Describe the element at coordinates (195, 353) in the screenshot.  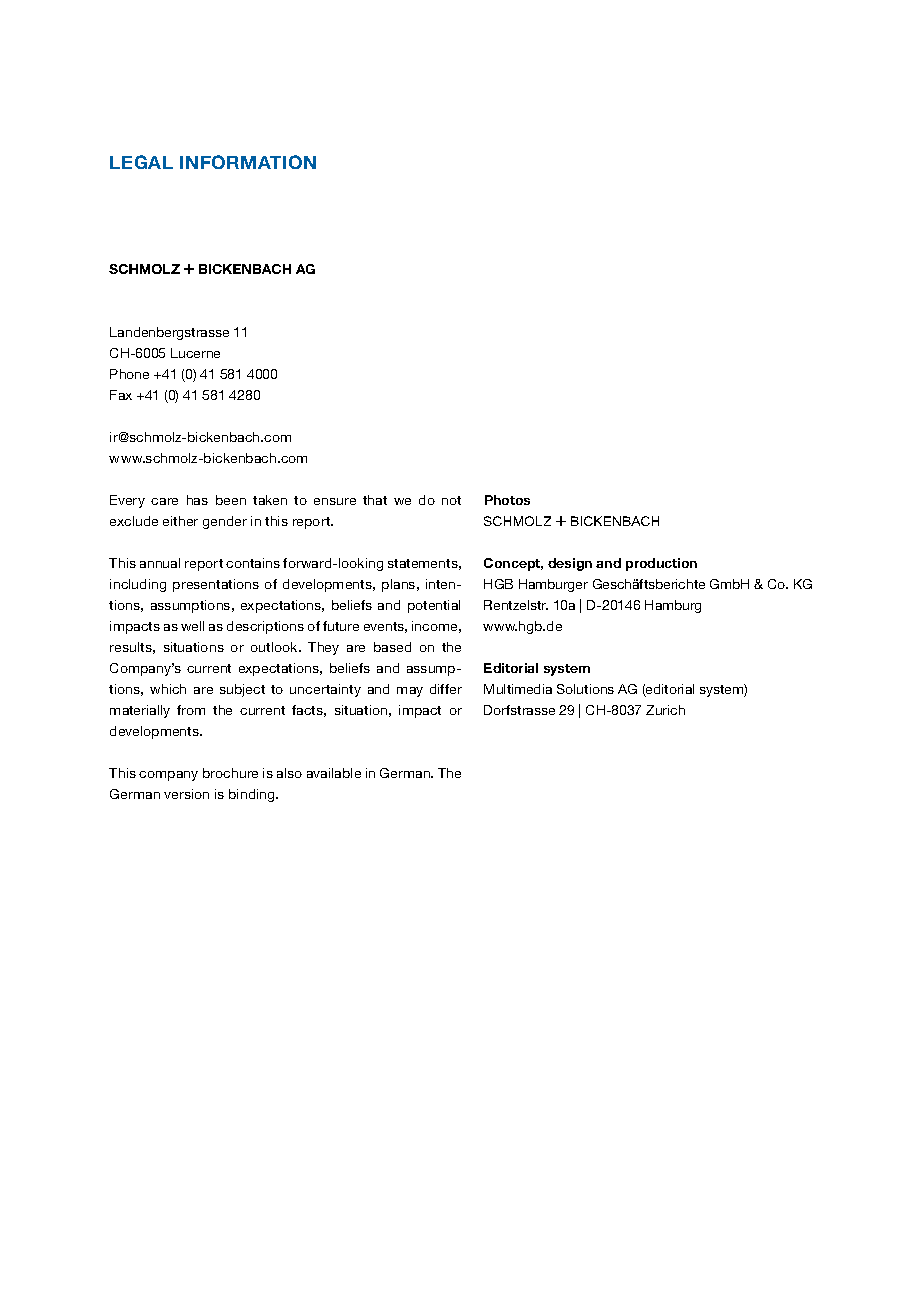
I see `Lucerne` at that location.
